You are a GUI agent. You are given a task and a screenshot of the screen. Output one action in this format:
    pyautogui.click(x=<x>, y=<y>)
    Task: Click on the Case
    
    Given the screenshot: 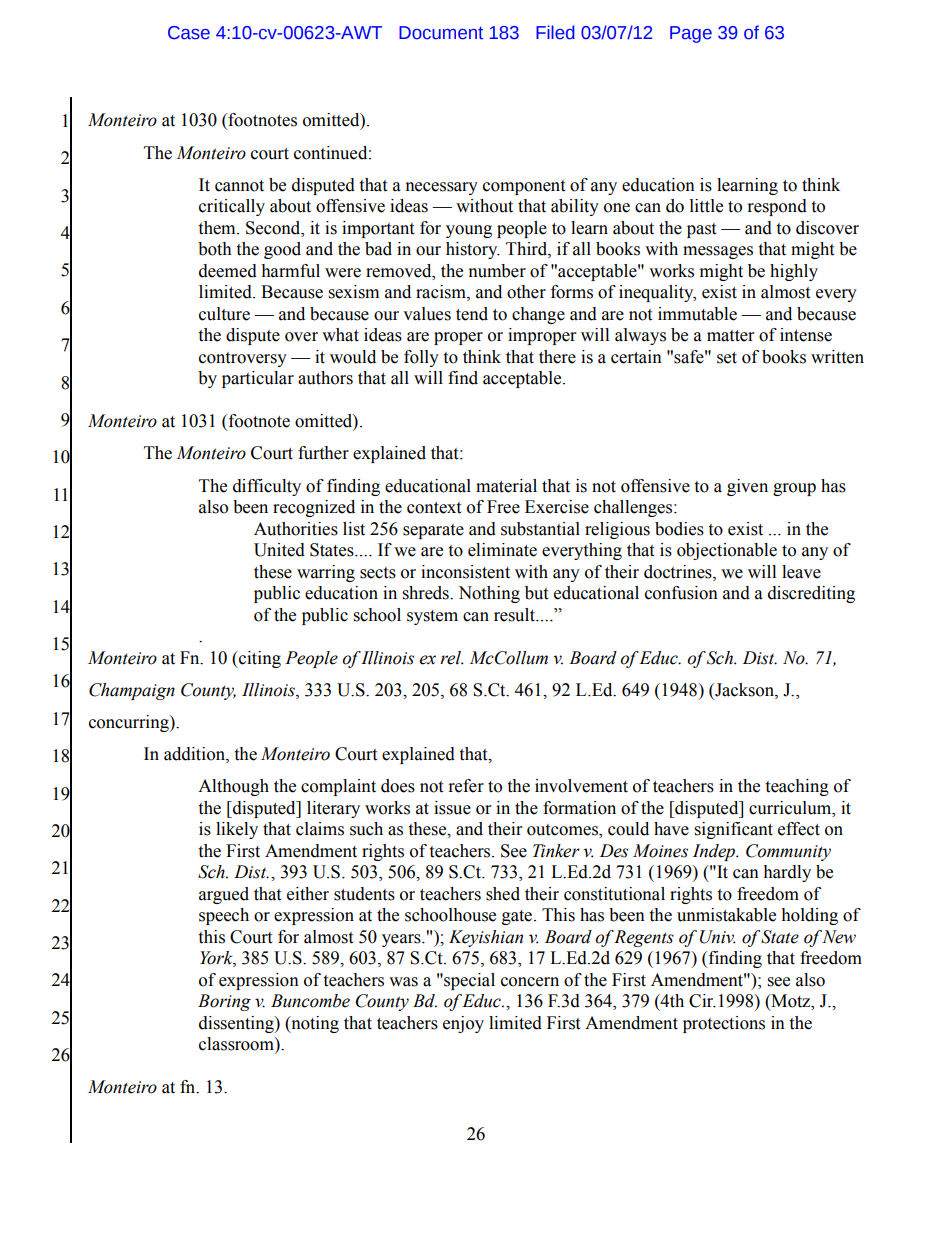 What is the action you would take?
    pyautogui.click(x=189, y=33)
